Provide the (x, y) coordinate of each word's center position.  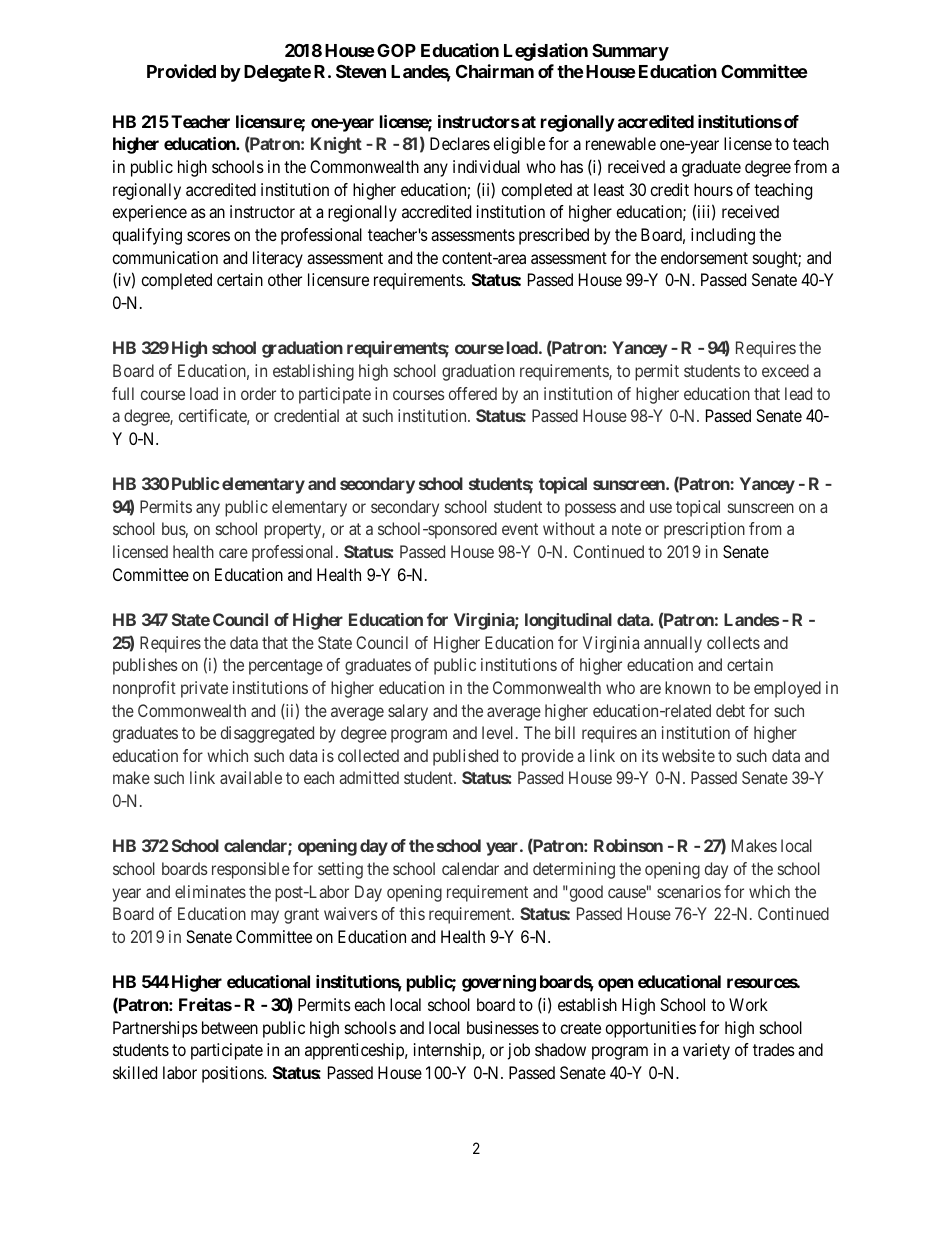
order (258, 393)
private (204, 689)
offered (473, 393)
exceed (785, 370)
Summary (630, 52)
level (499, 732)
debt (730, 710)
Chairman (495, 71)
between (230, 1027)
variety (706, 1051)
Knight (336, 145)
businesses (503, 1027)
